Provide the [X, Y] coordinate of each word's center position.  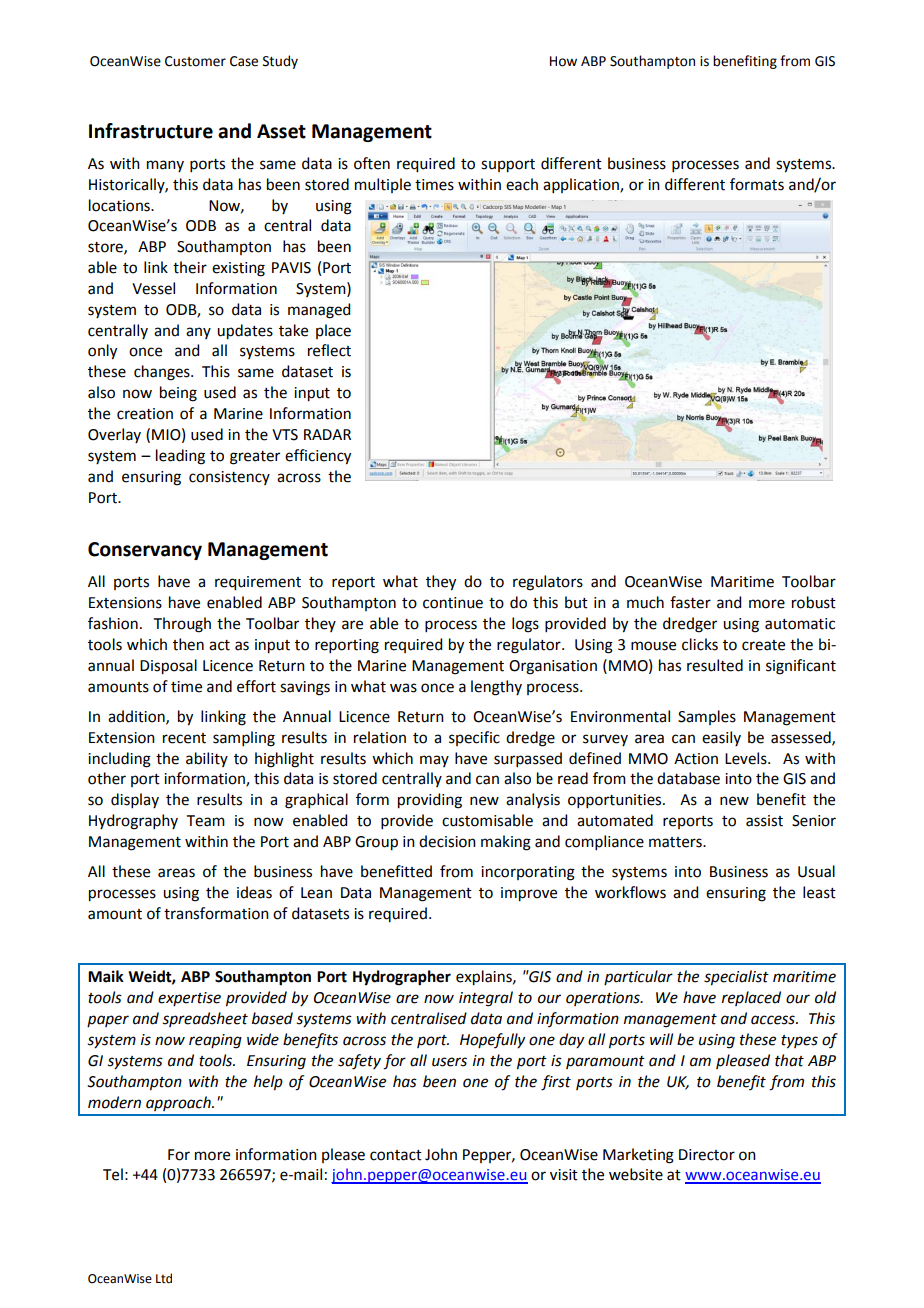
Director [707, 1155]
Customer [195, 61]
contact [396, 1155]
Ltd [164, 1278]
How [563, 61]
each [522, 184]
